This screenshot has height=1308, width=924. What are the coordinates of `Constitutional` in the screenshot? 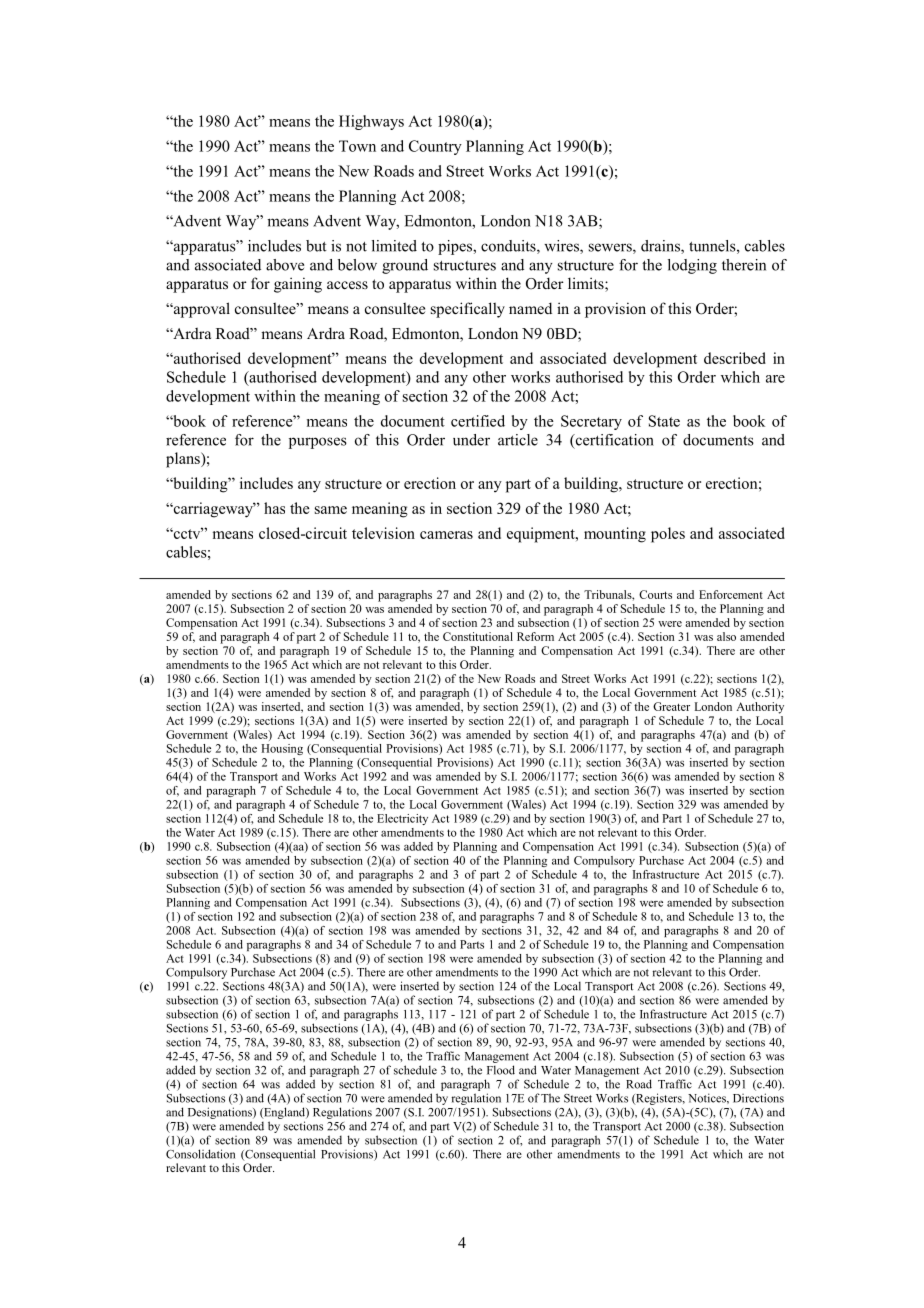 It's located at (478, 636).
